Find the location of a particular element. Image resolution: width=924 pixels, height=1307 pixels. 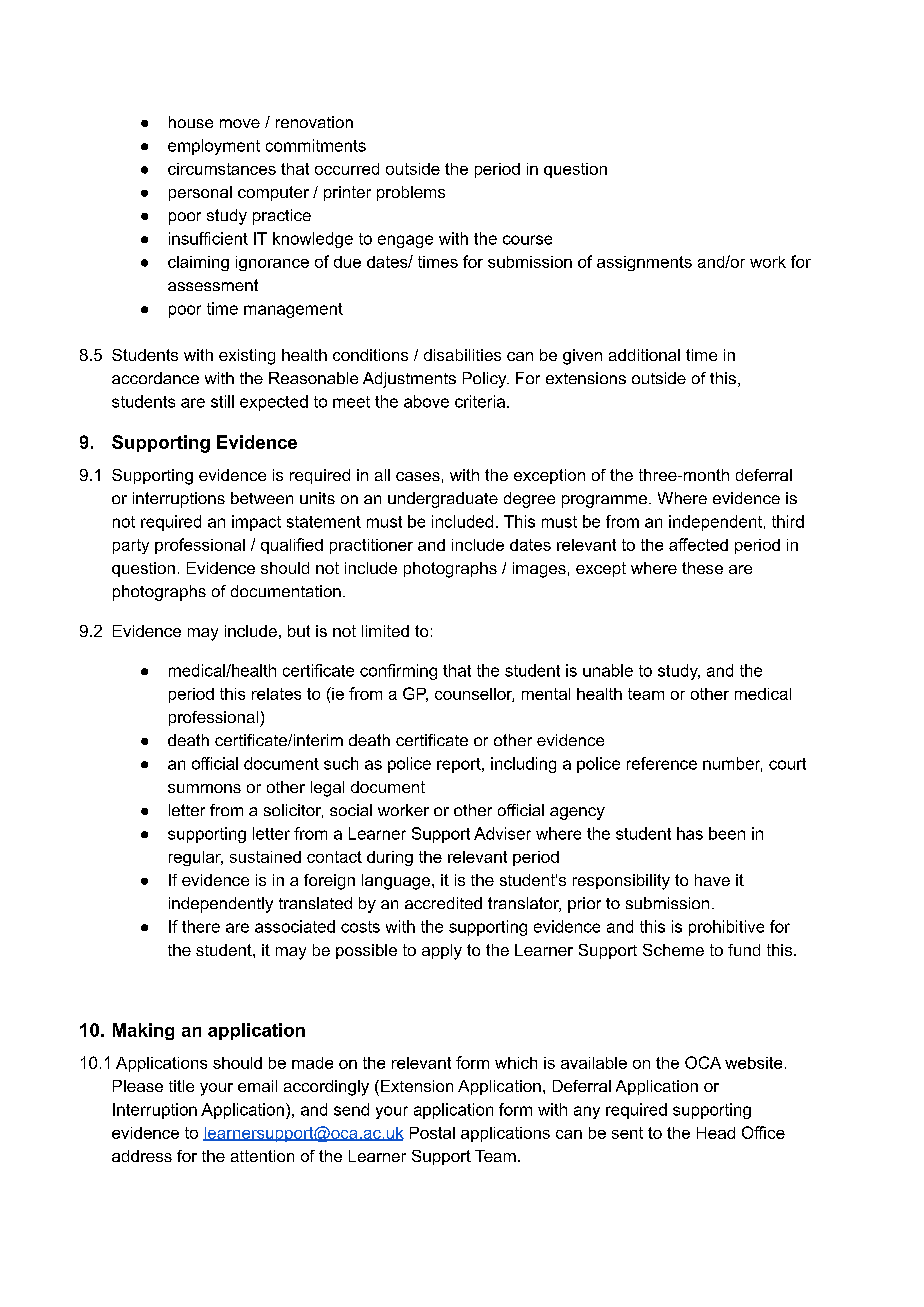

assignments is located at coordinates (644, 263).
